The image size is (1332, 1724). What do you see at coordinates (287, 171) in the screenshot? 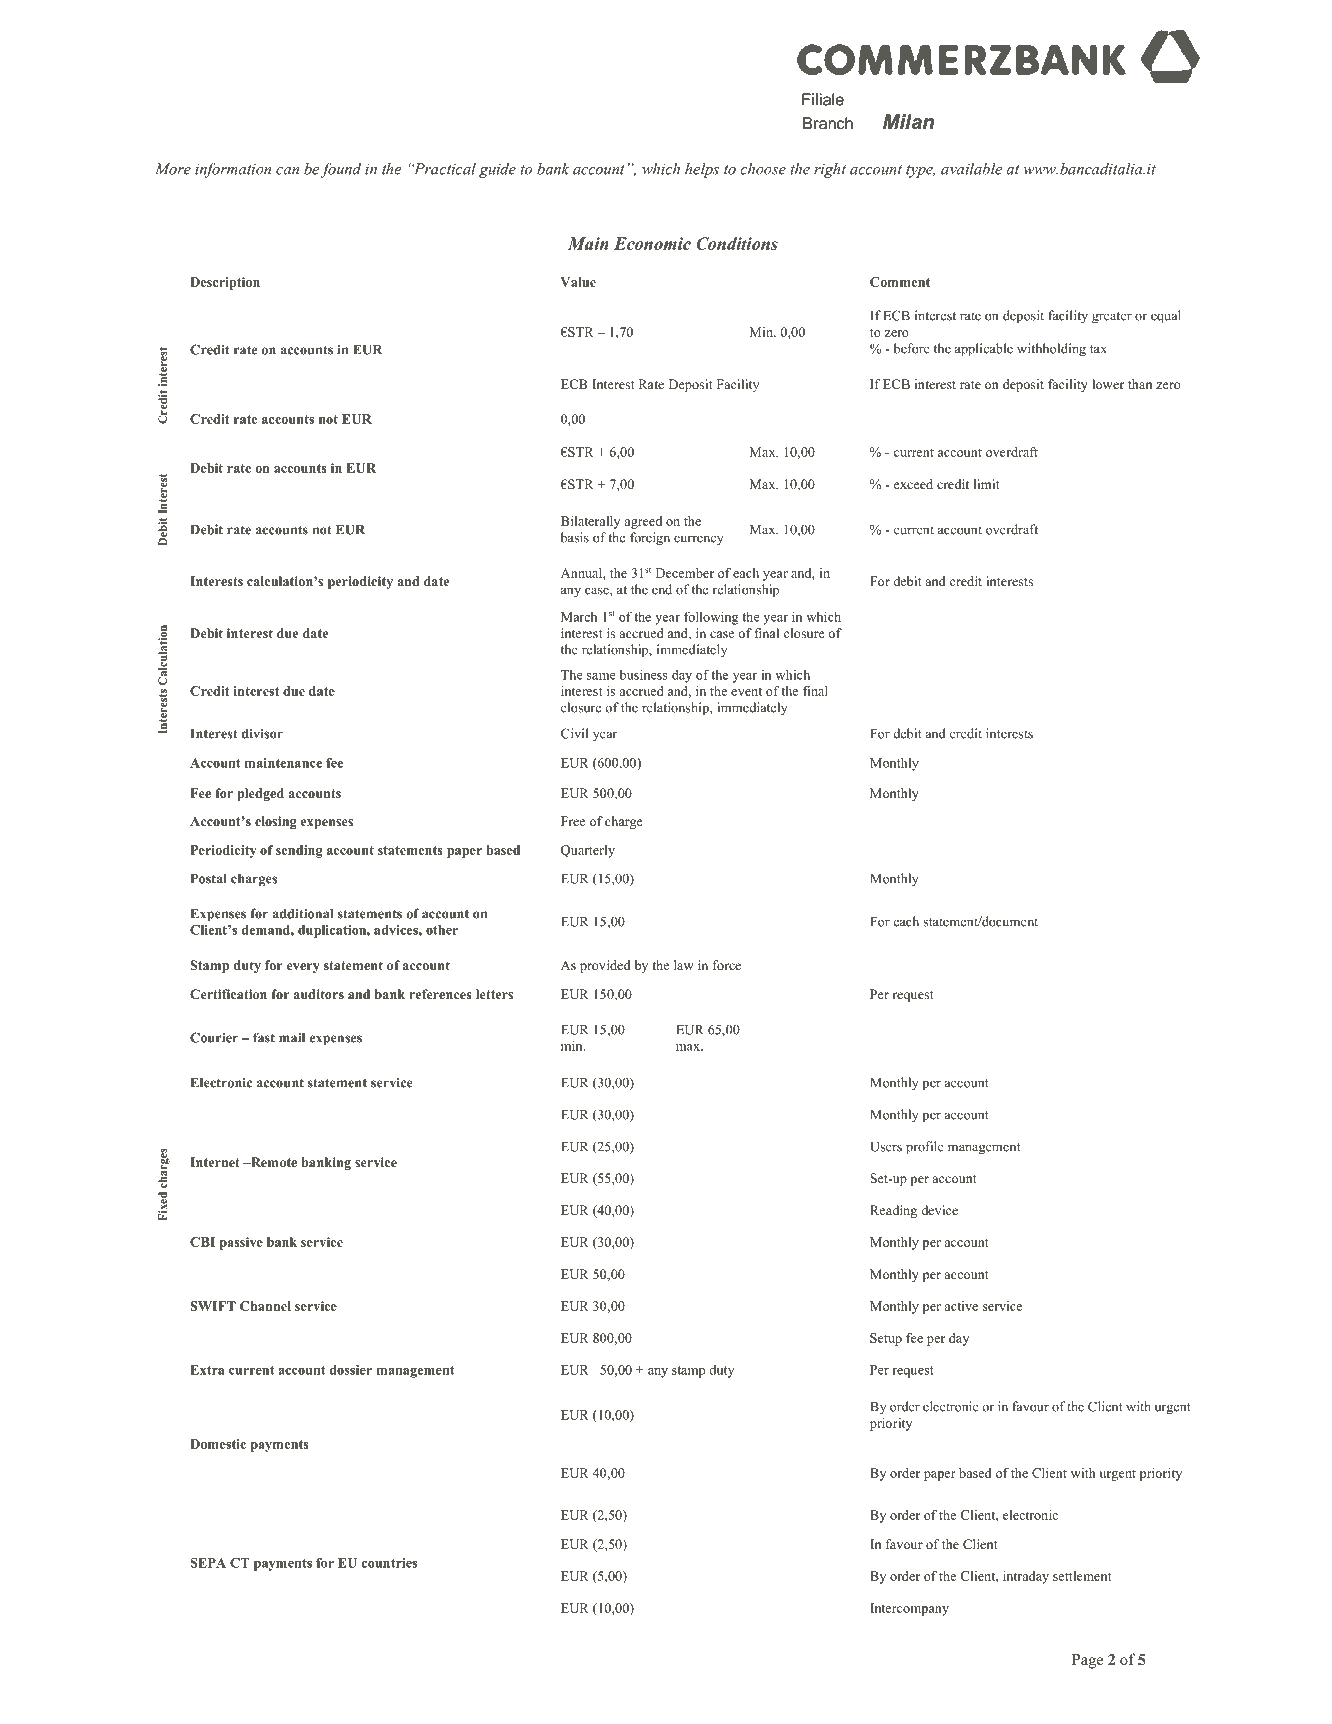
I see `can` at bounding box center [287, 171].
